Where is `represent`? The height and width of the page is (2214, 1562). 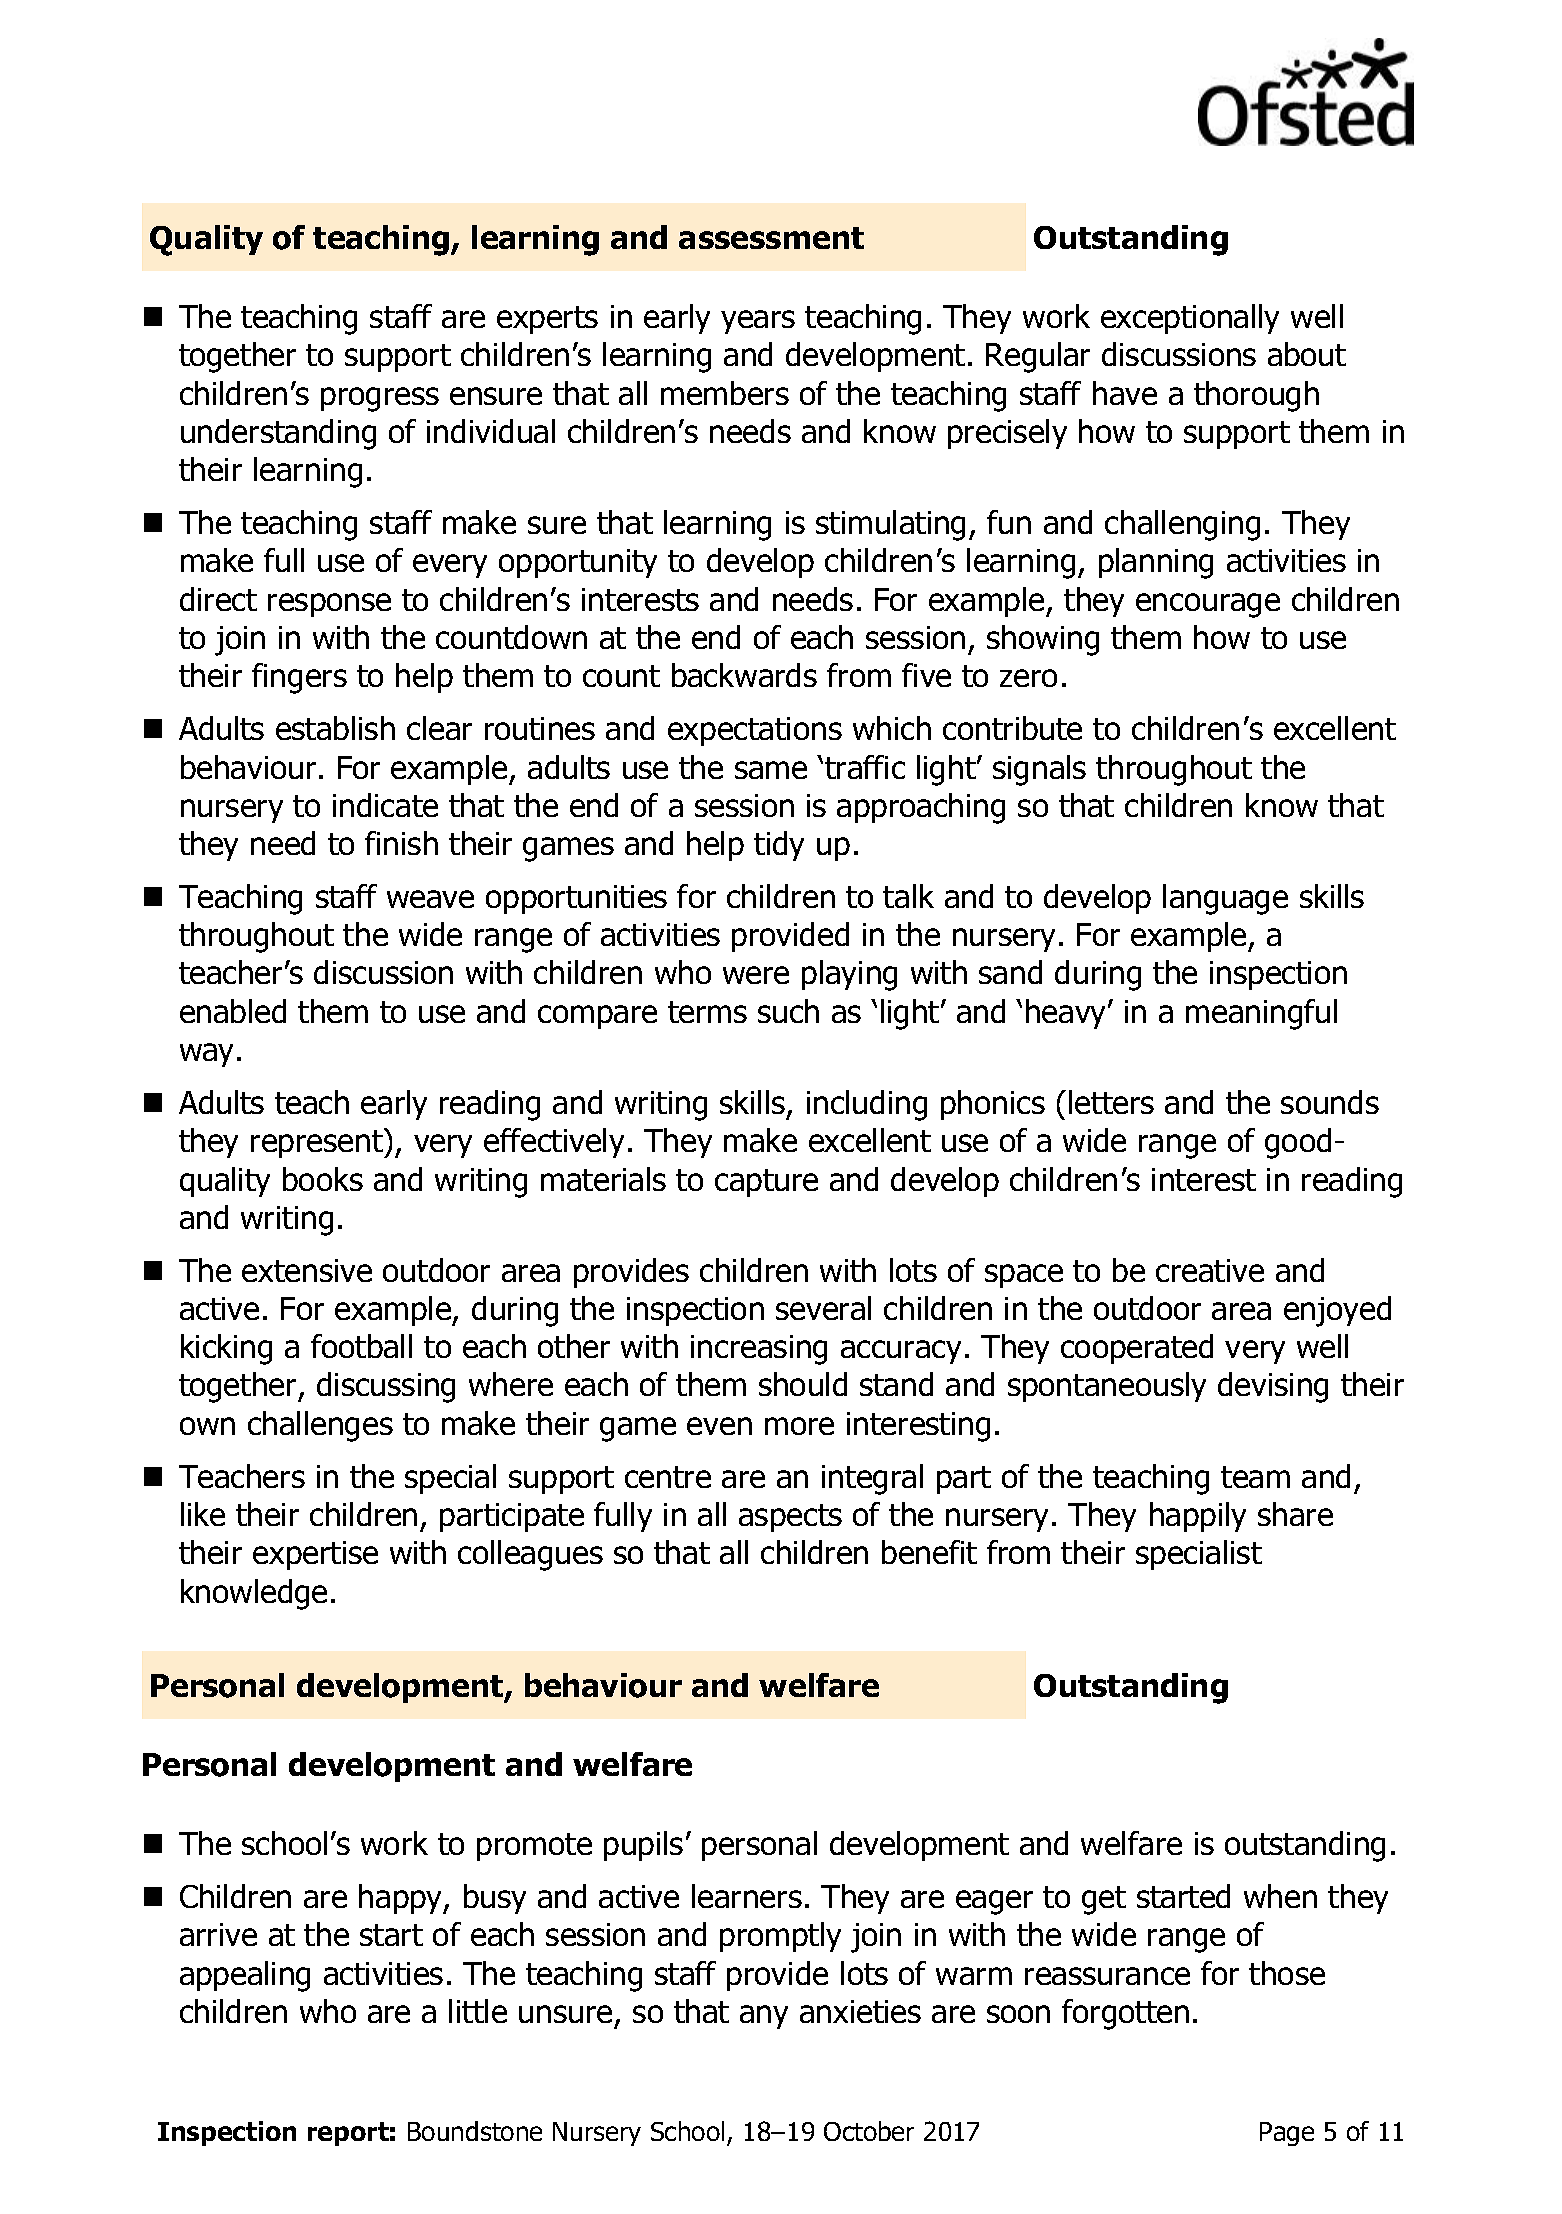
represent is located at coordinates (318, 1143).
